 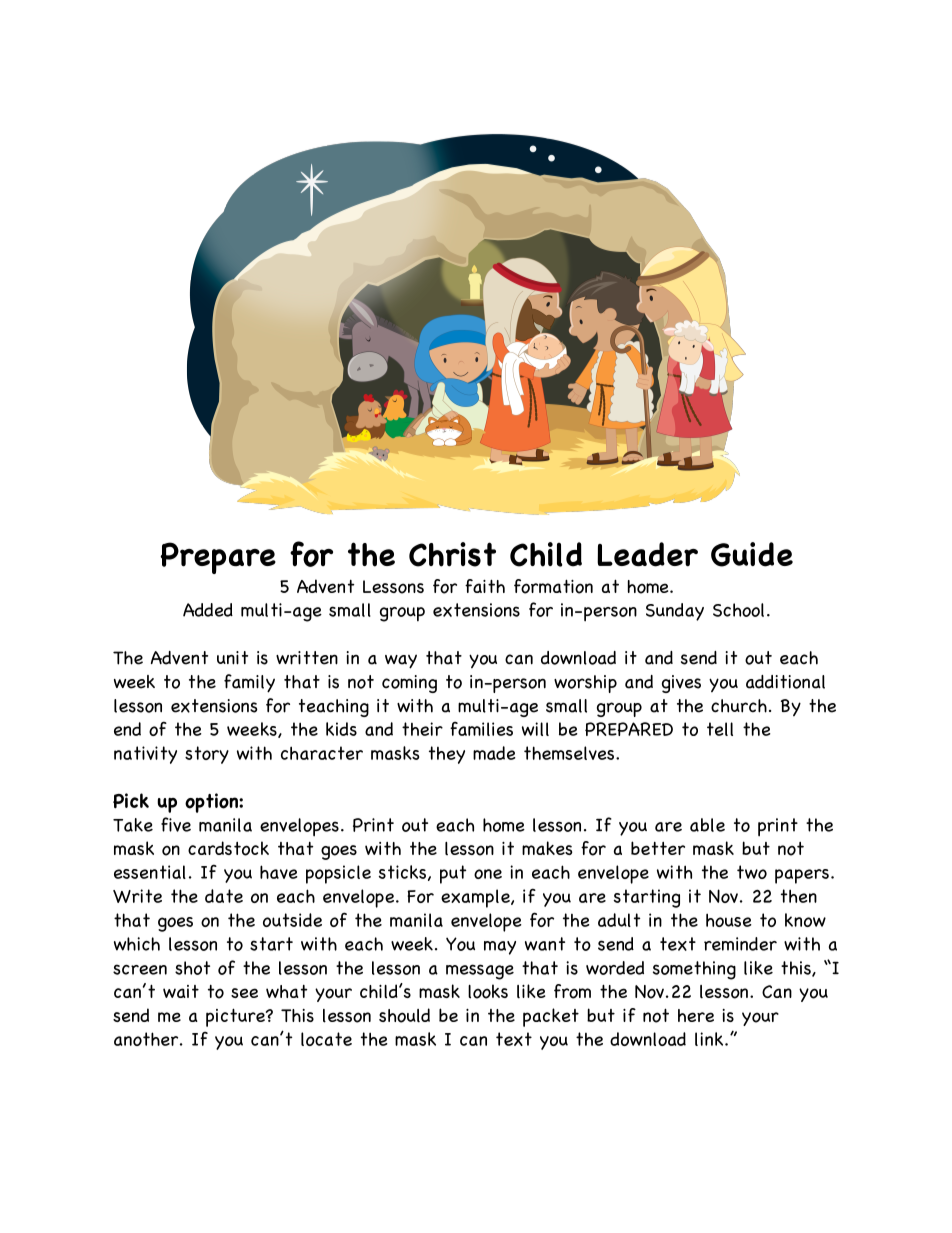 I want to click on picture, so click(x=236, y=1017).
